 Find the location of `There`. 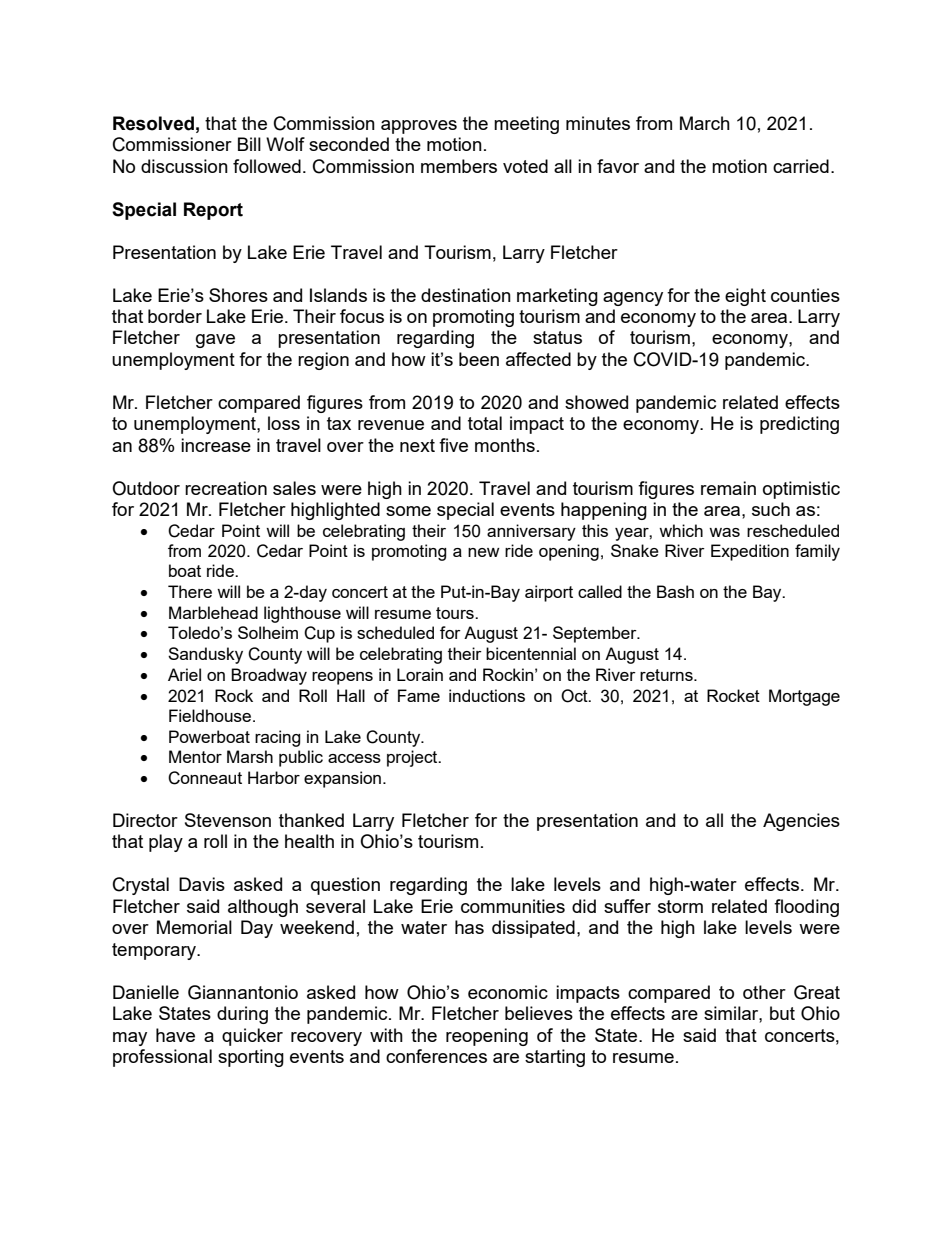

There is located at coordinates (190, 591).
